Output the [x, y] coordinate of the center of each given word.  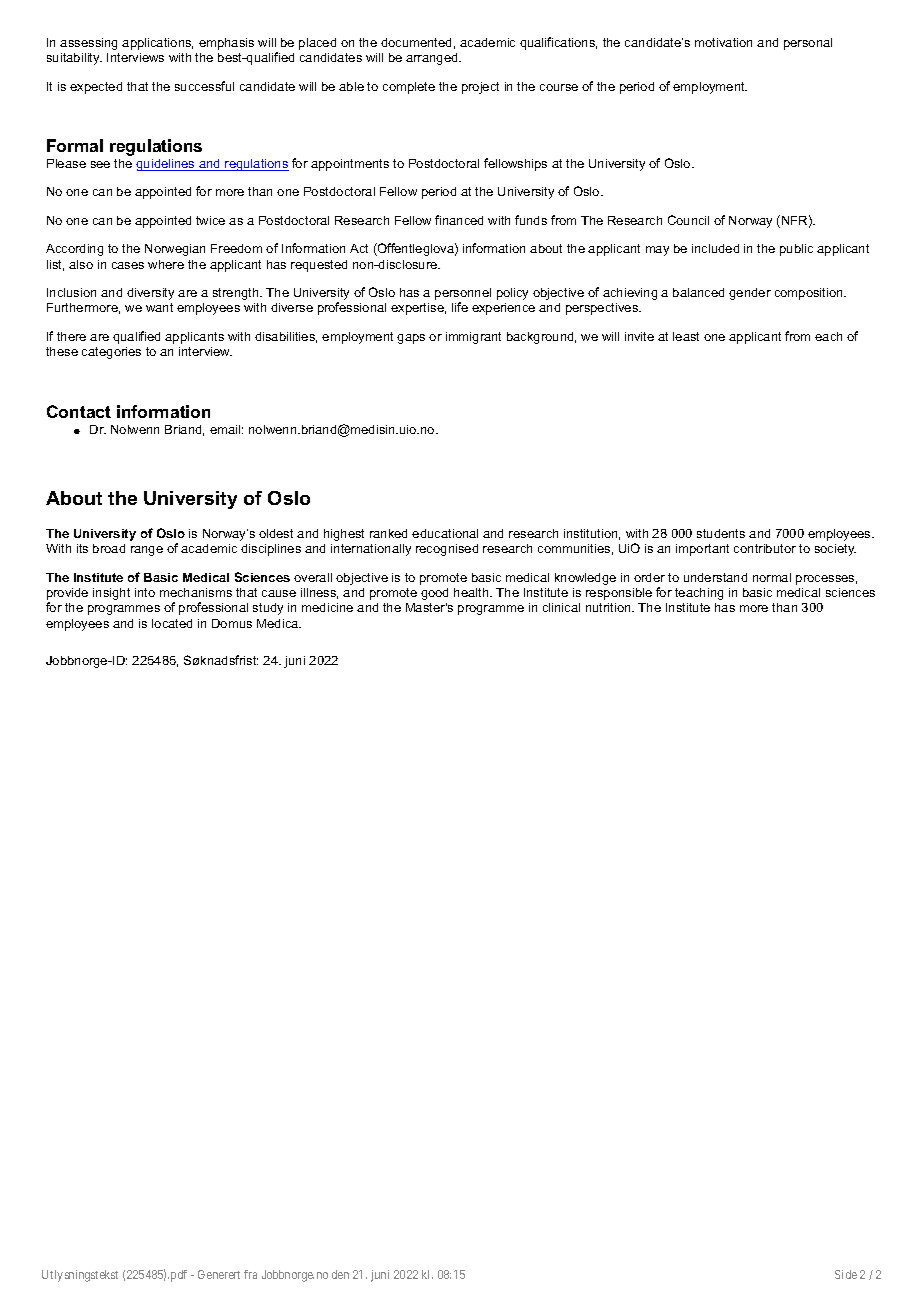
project [480, 88]
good [434, 594]
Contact [79, 411]
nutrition [609, 607]
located [172, 623]
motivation [723, 42]
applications [157, 44]
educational [445, 533]
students [721, 533]
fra [250, 1274]
